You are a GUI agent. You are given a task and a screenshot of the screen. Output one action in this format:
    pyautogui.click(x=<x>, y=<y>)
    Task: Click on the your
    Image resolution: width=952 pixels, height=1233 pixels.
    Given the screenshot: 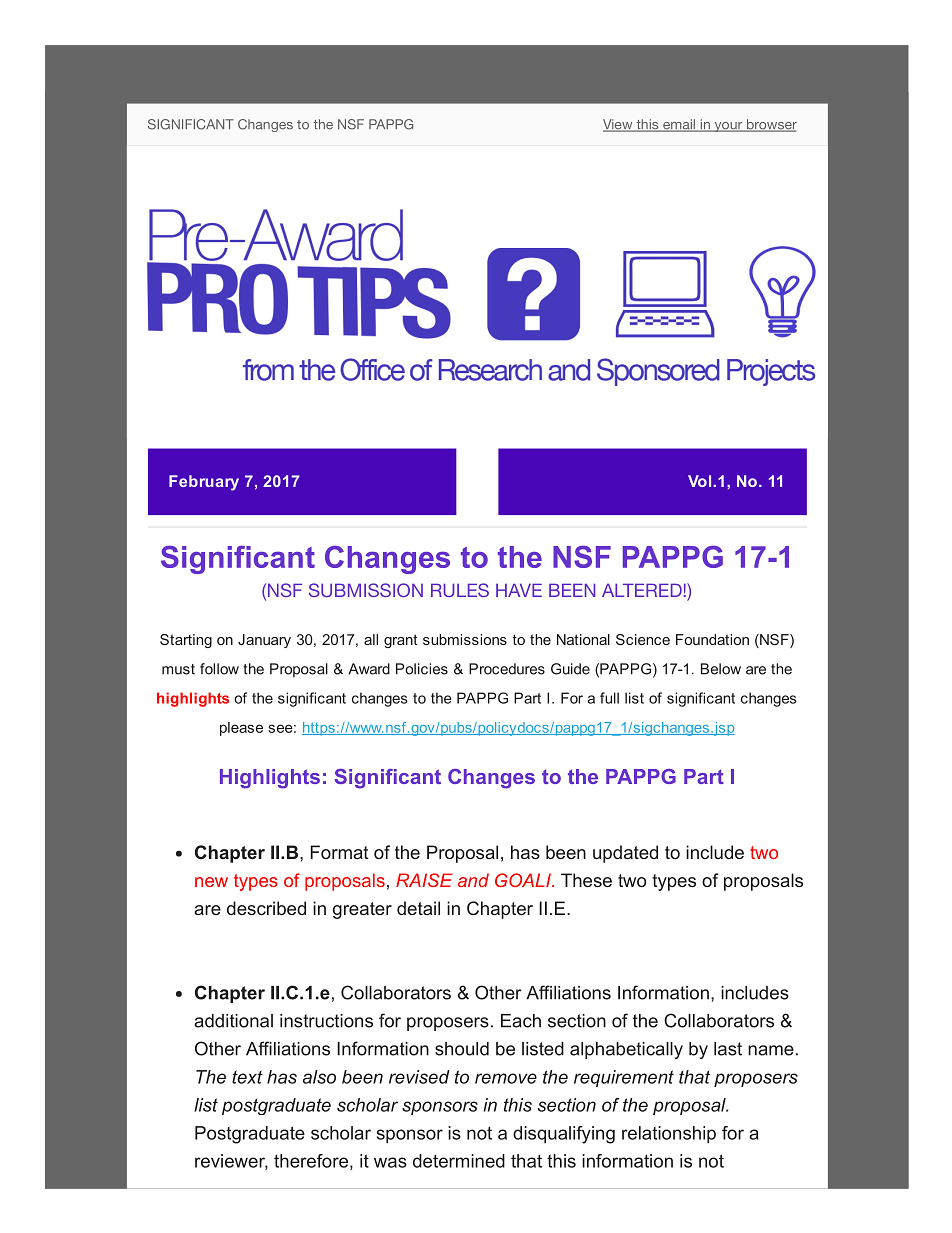 What is the action you would take?
    pyautogui.click(x=728, y=127)
